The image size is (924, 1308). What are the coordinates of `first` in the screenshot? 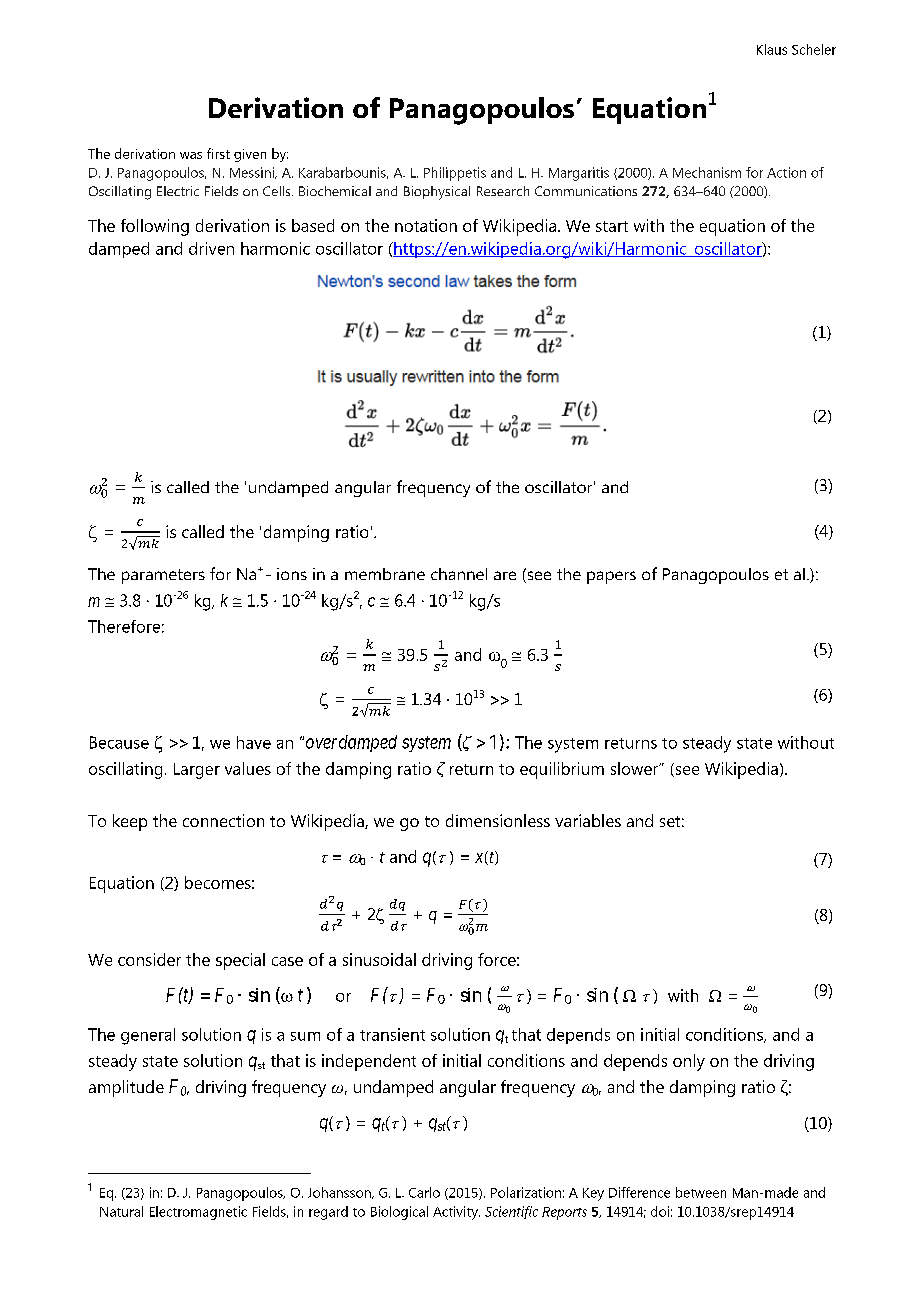 It's located at (218, 153).
